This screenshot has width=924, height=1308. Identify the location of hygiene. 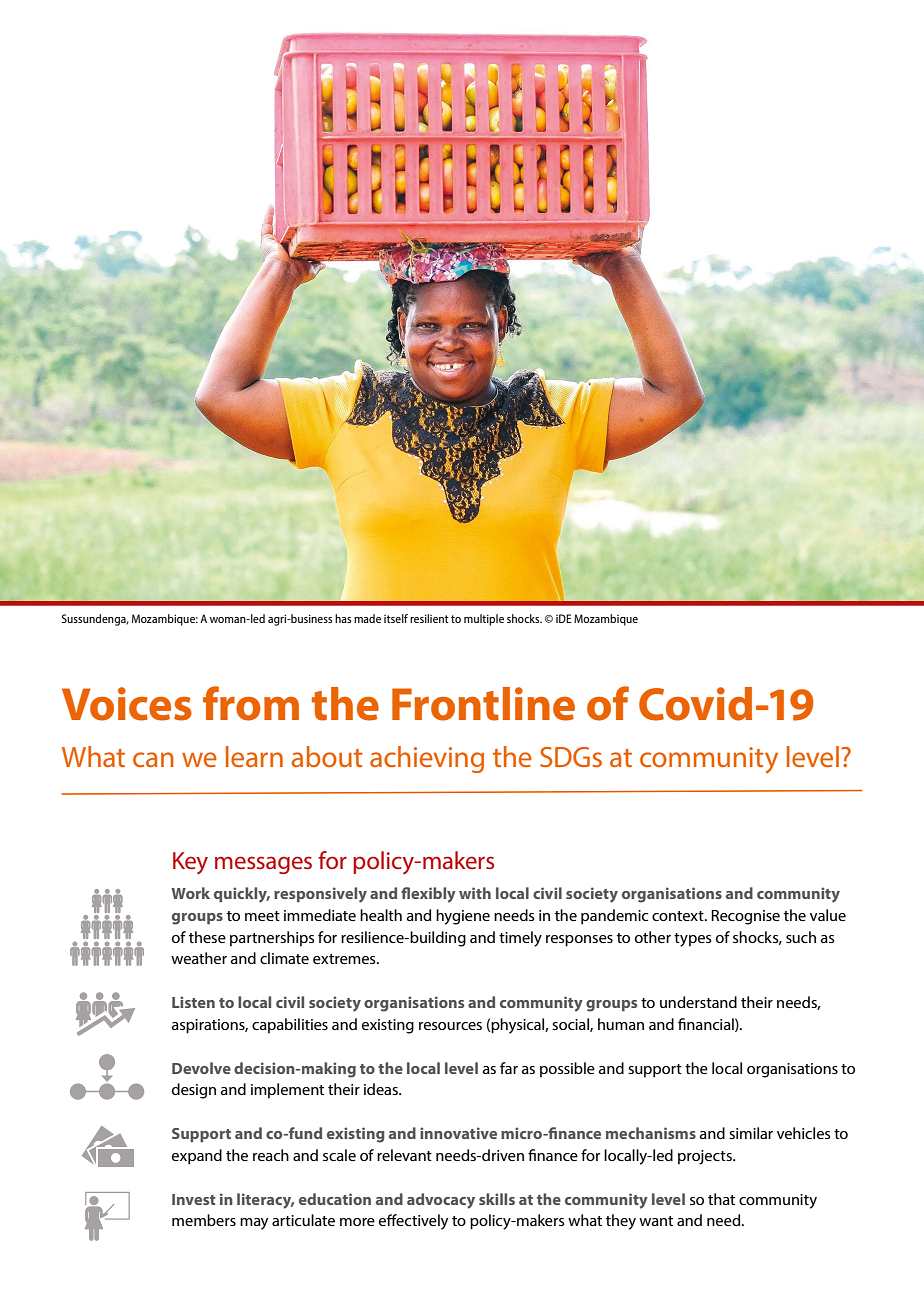
(463, 917).
